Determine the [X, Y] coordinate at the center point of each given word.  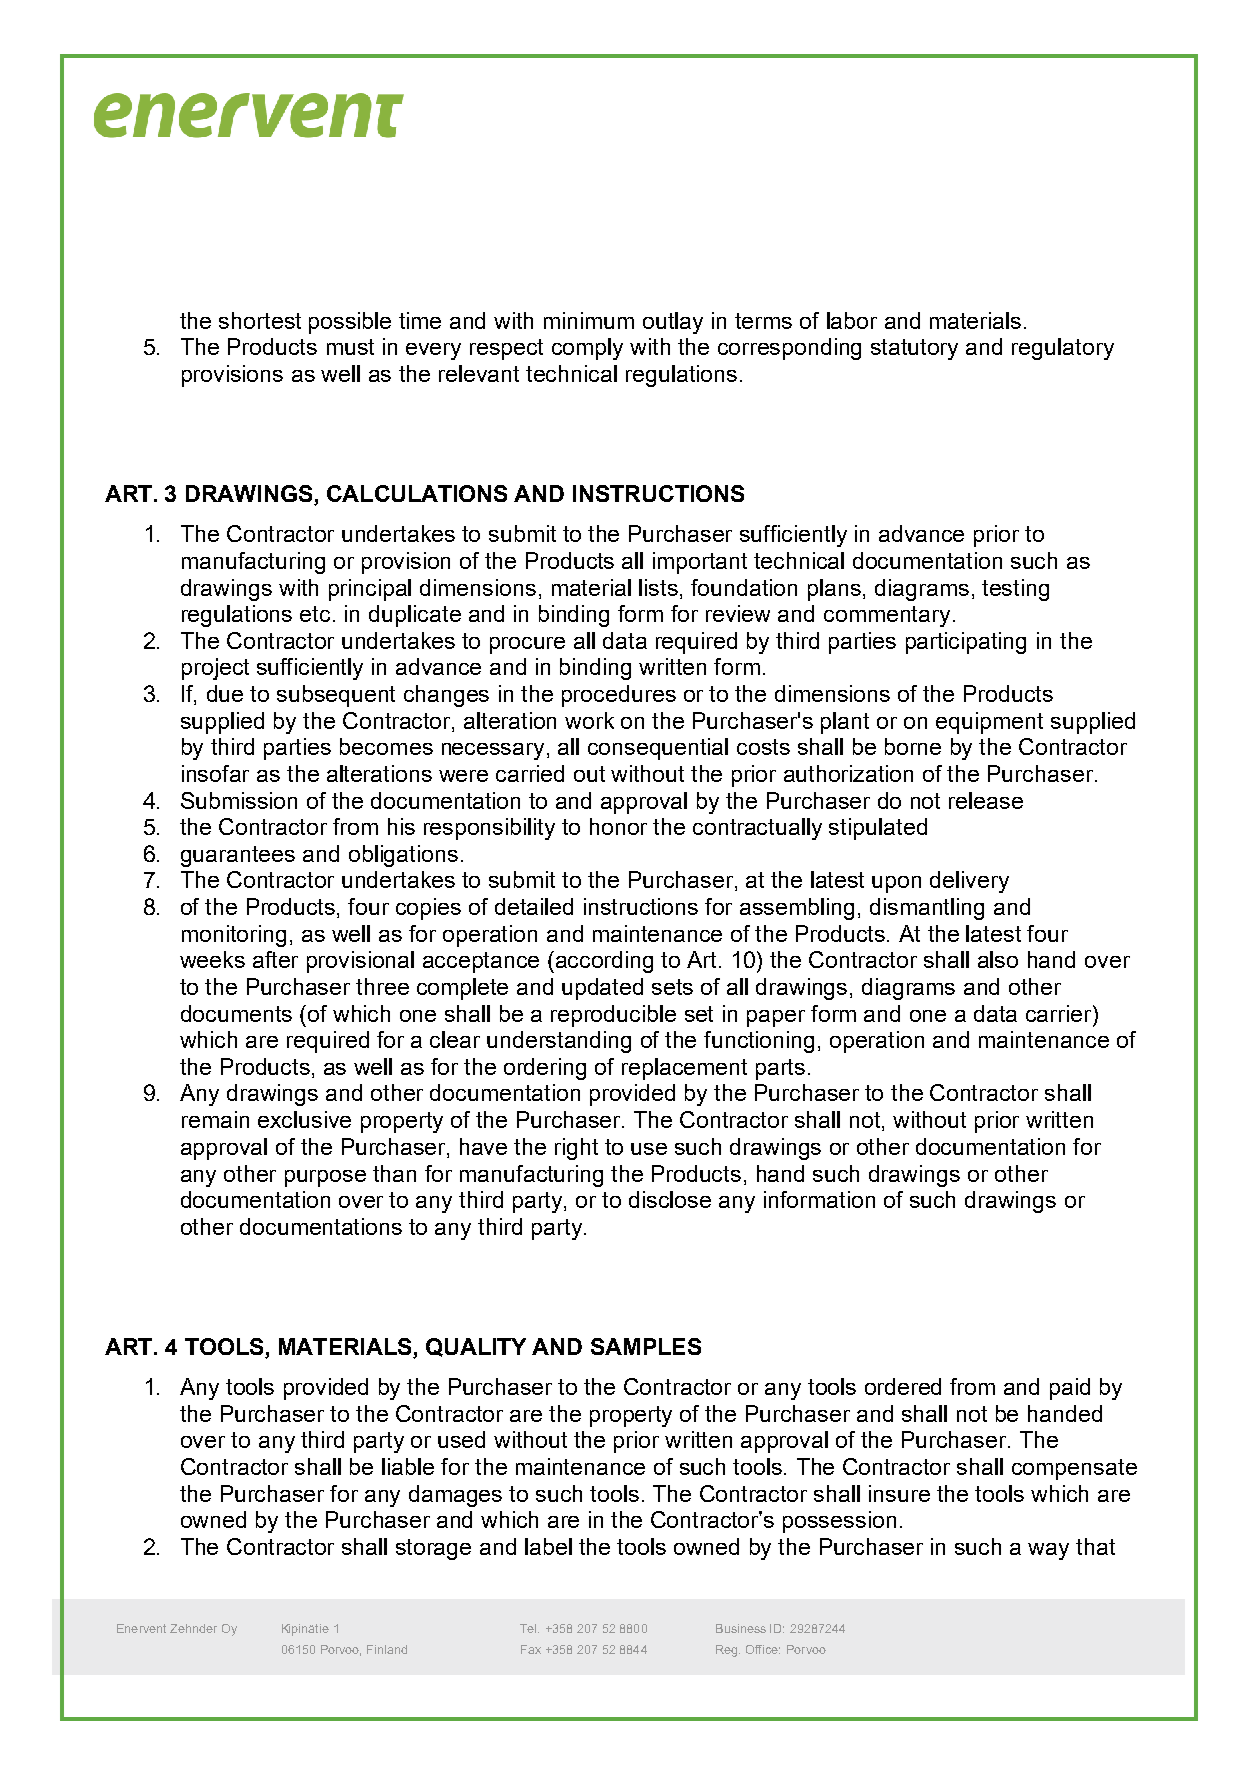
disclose [670, 1199]
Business [741, 1628]
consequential [658, 749]
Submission [239, 800]
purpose [325, 1178]
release [986, 800]
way [1048, 1551]
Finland [387, 1649]
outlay [673, 323]
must [350, 347]
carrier [1060, 1013]
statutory [914, 349]
